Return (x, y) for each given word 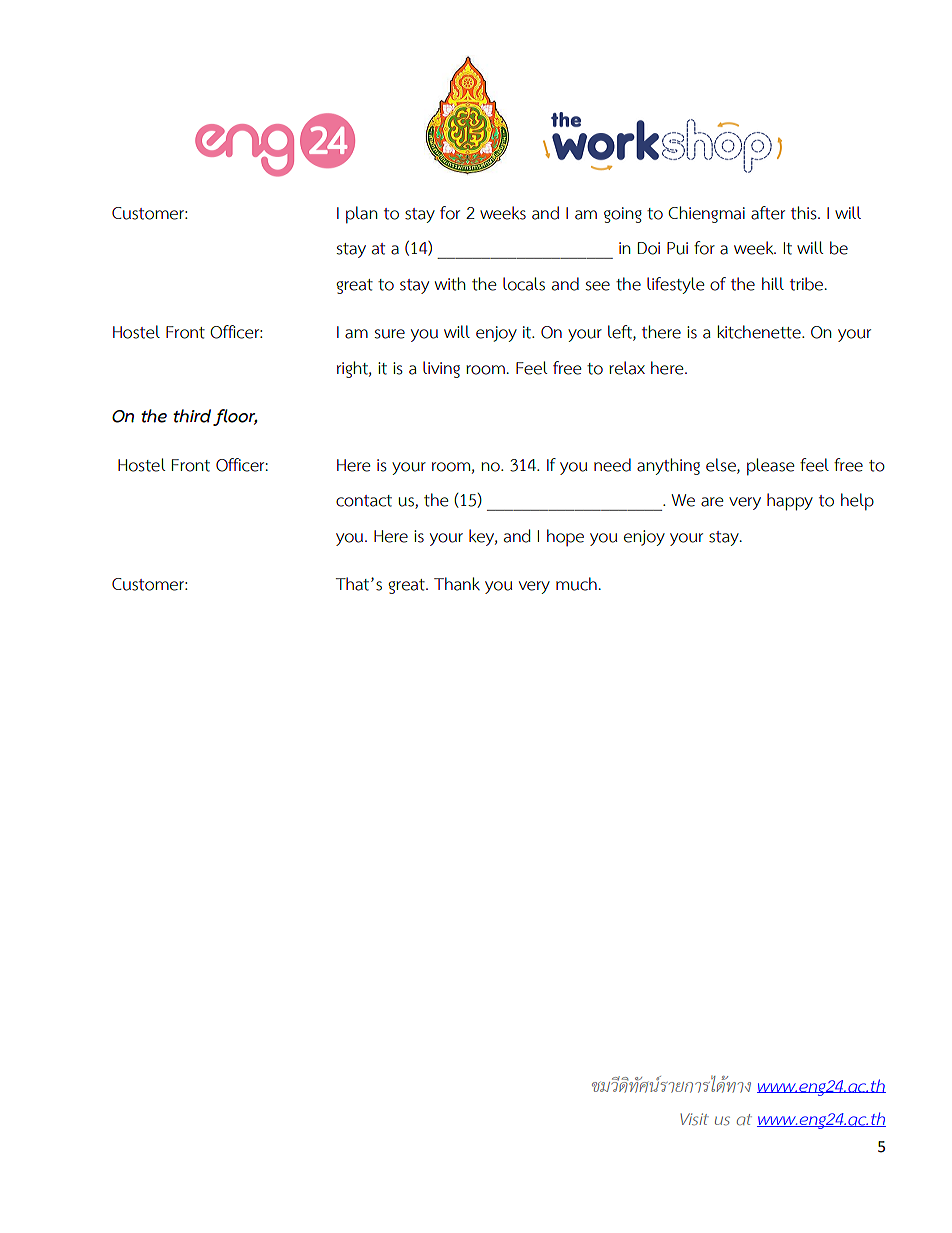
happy (790, 502)
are (712, 502)
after (768, 213)
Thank (457, 584)
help (857, 502)
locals (524, 284)
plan (361, 215)
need (612, 465)
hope (565, 537)
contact (364, 501)
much (576, 584)
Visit (694, 1119)
